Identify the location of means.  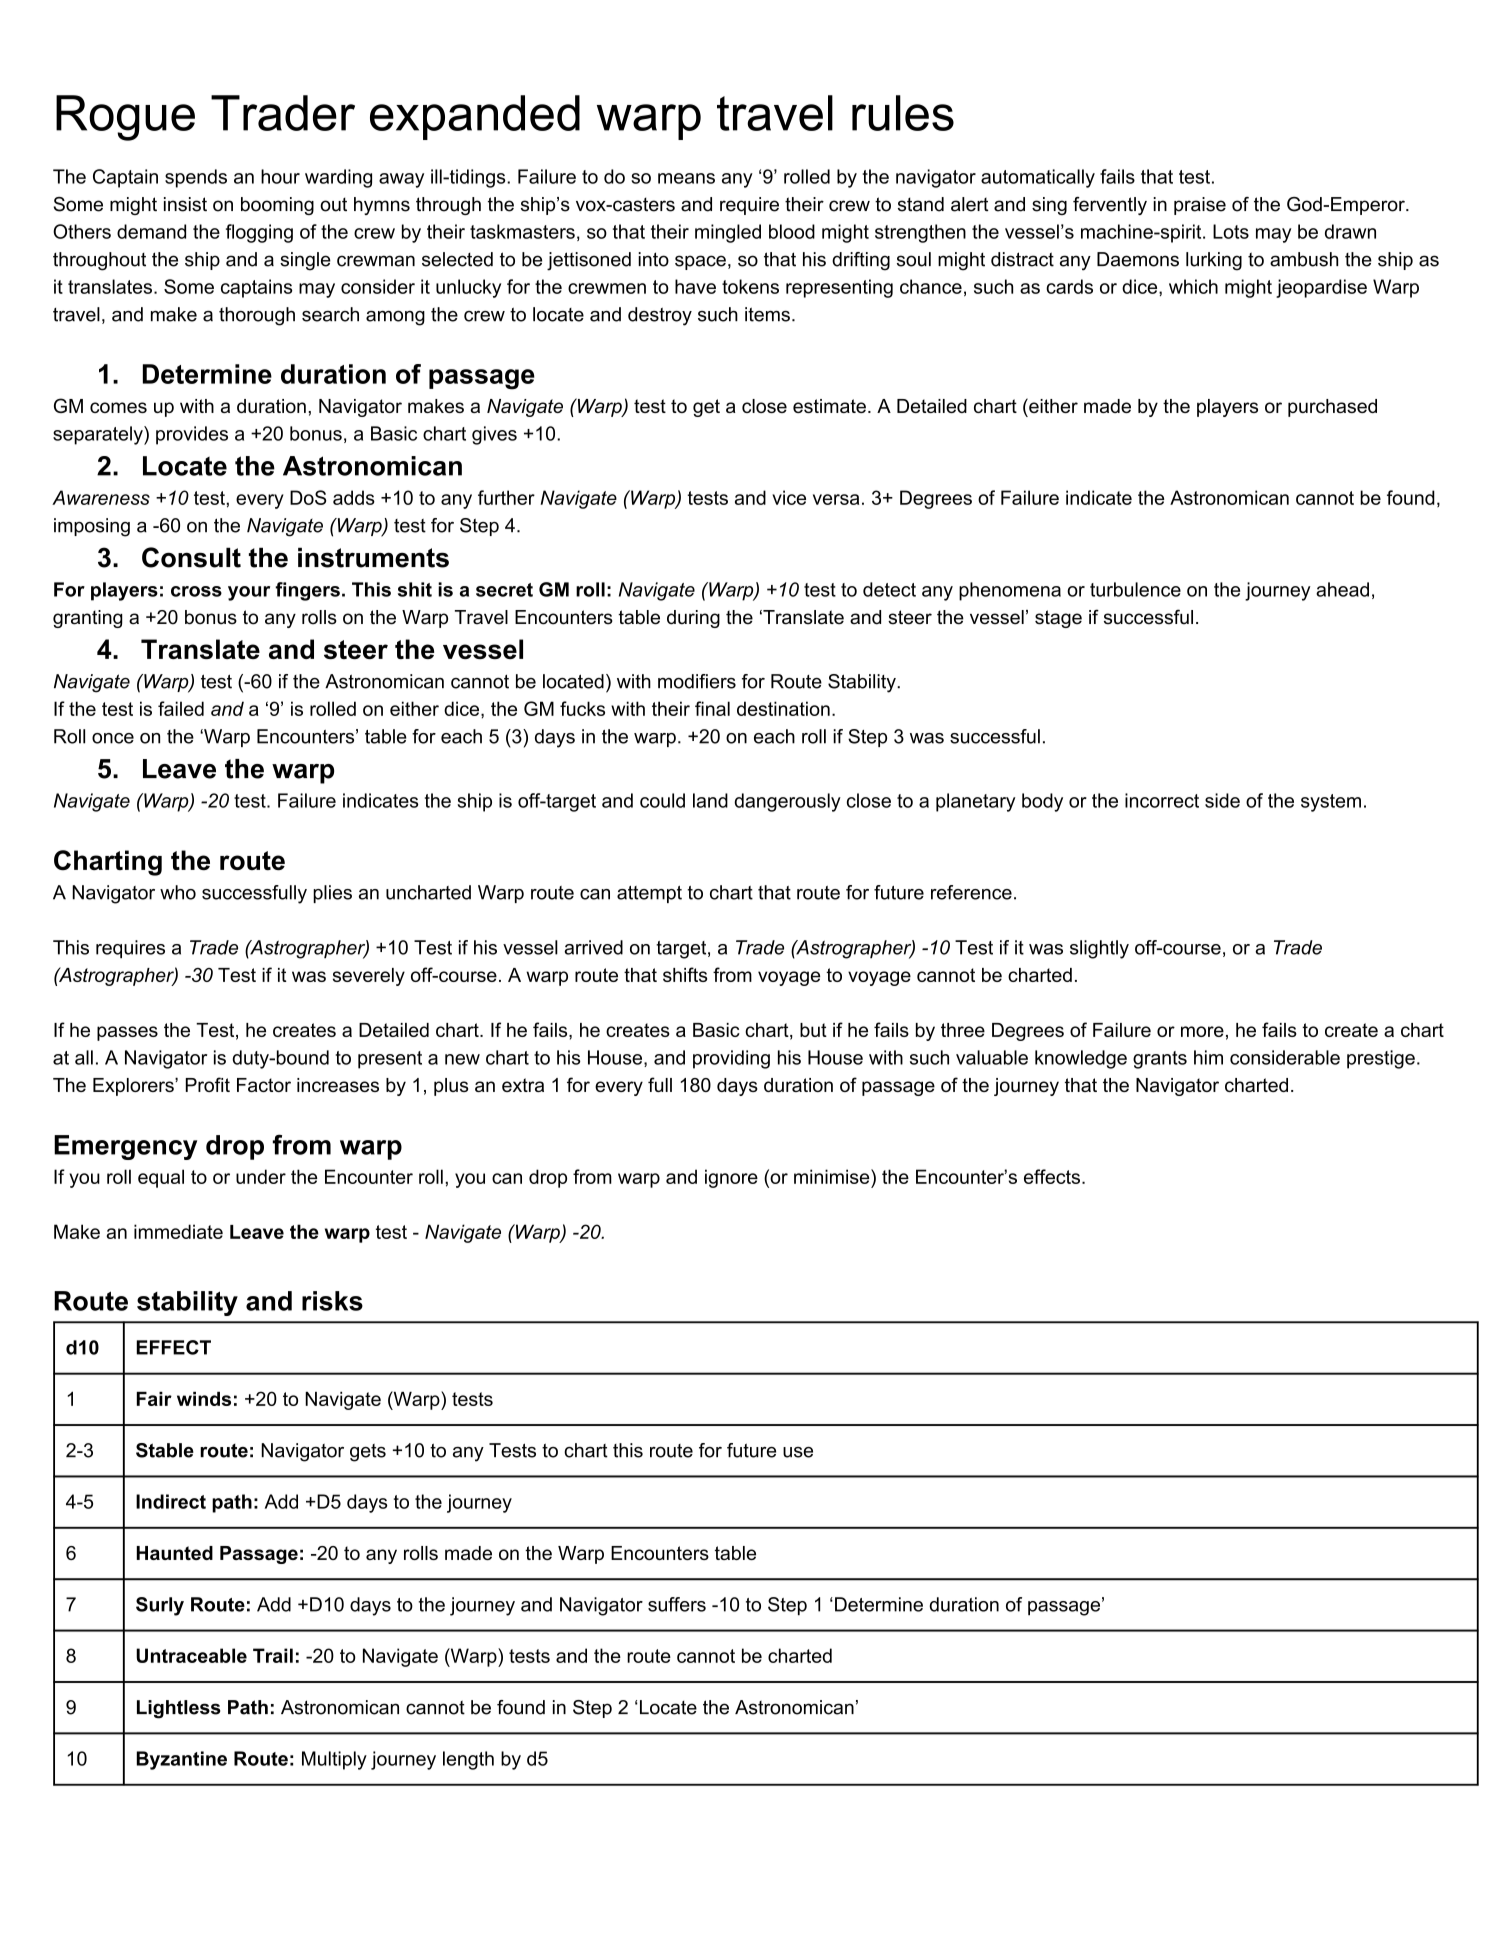
(686, 178).
